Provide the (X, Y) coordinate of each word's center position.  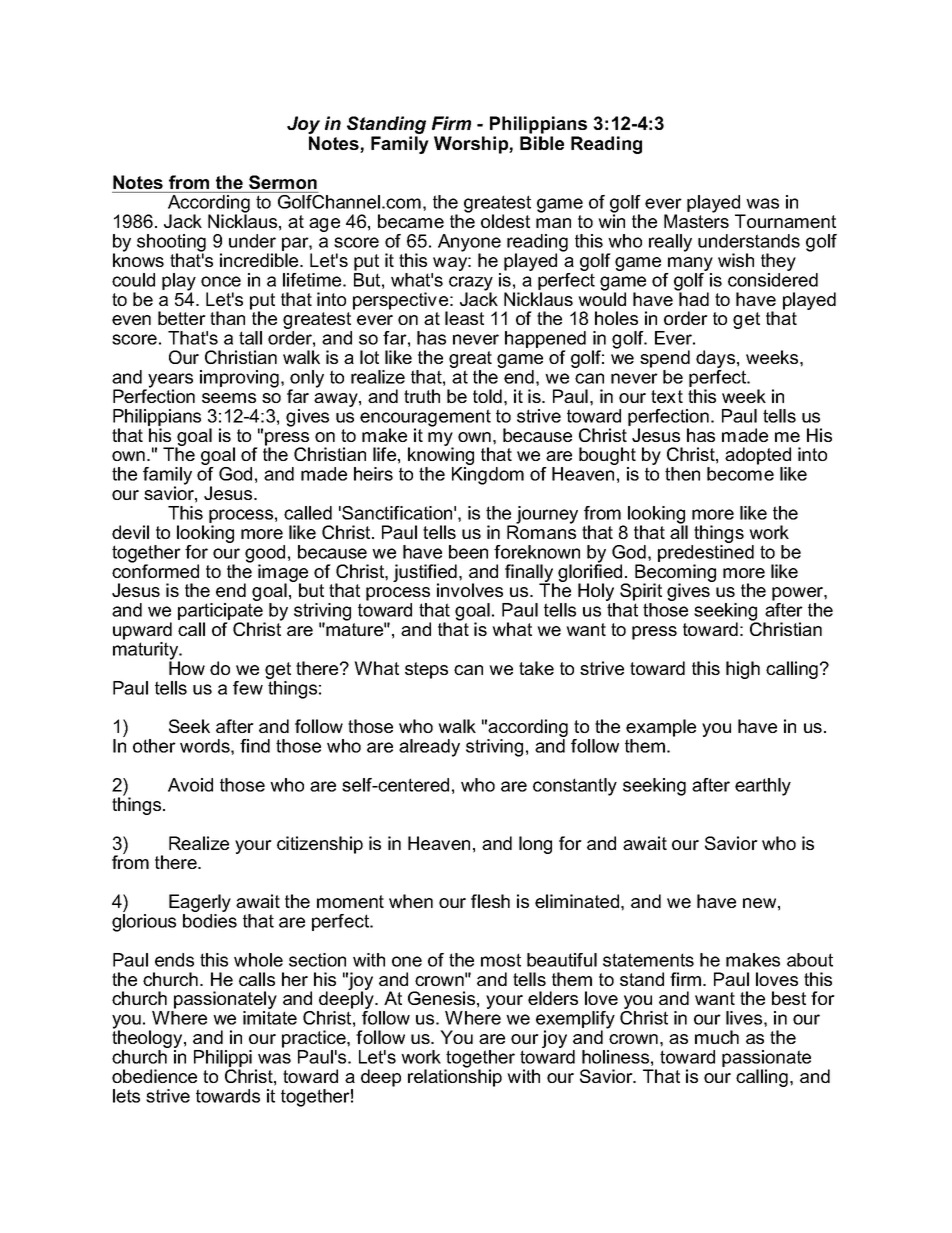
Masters (696, 220)
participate (221, 613)
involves (470, 590)
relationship (455, 1077)
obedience (154, 1076)
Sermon (283, 182)
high (743, 670)
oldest (505, 221)
